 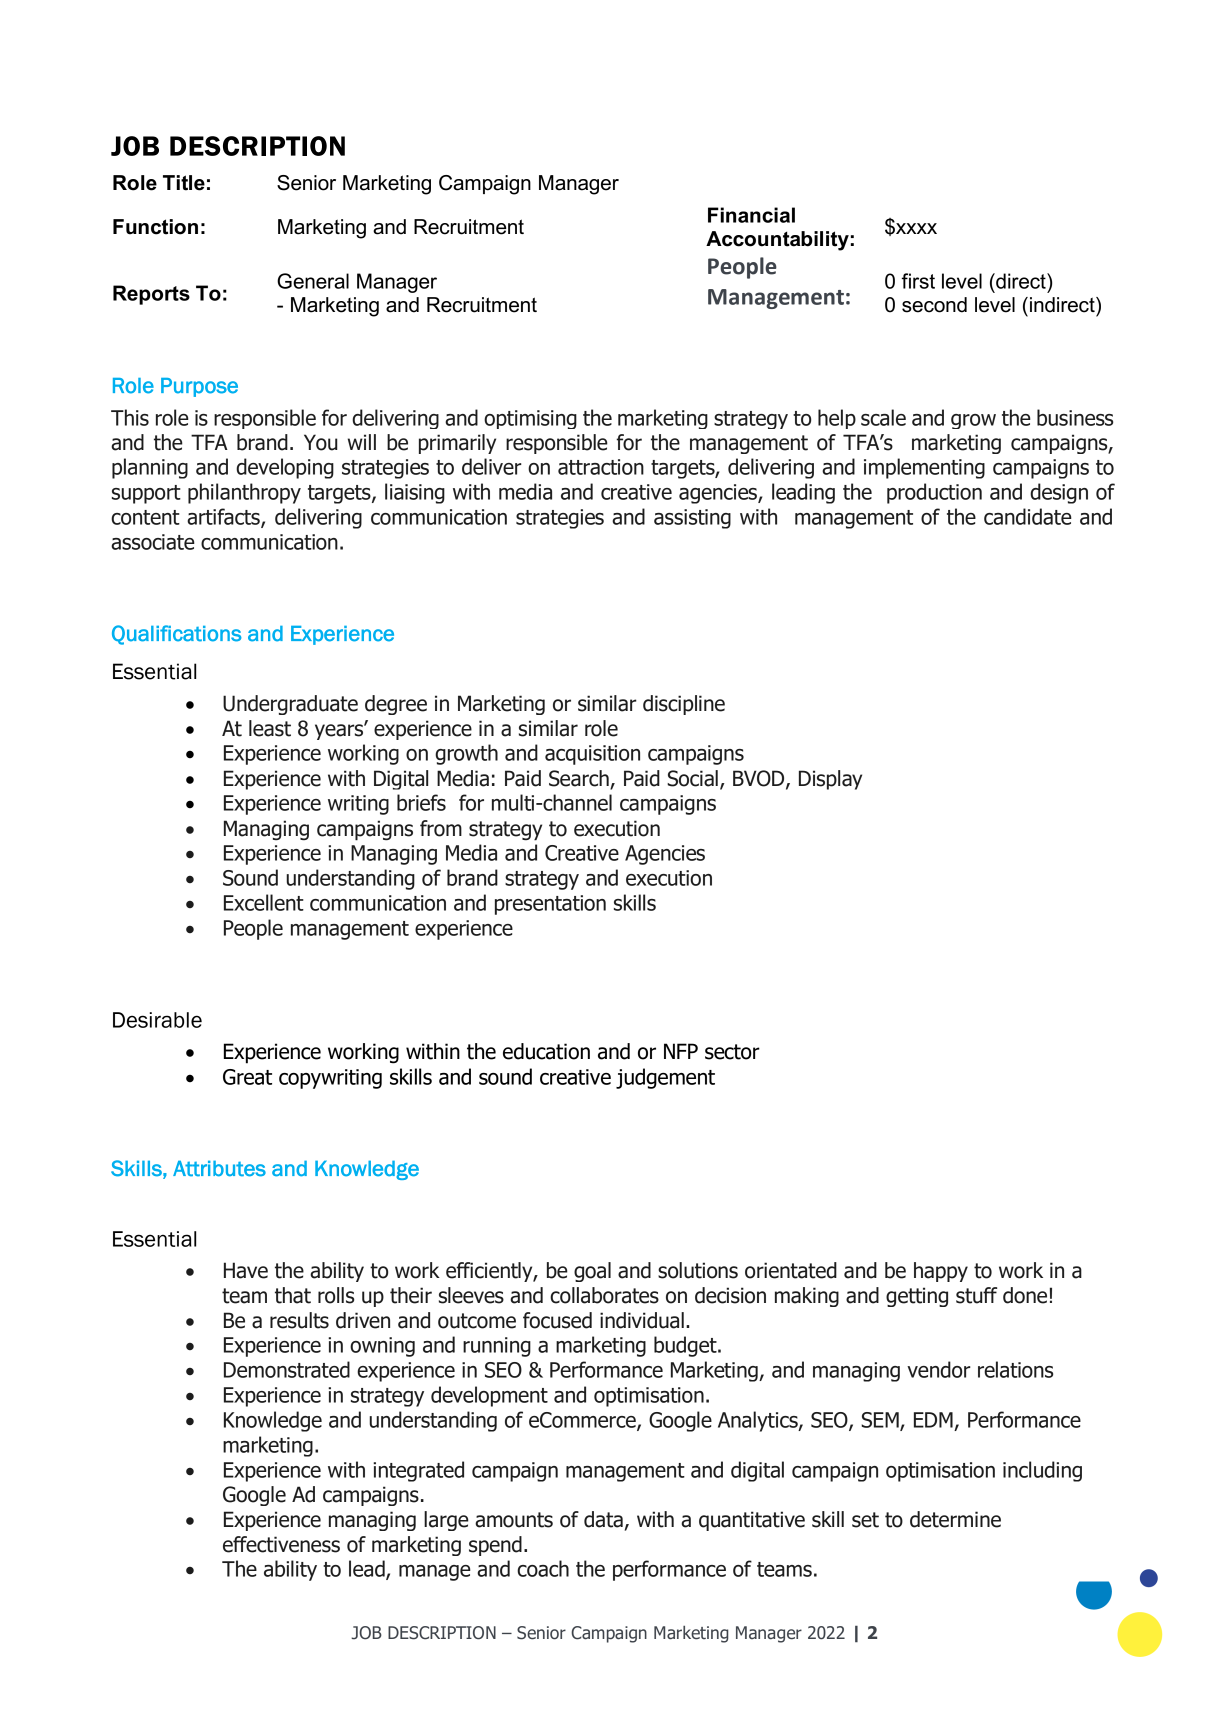 I want to click on Title, so click(x=184, y=183).
